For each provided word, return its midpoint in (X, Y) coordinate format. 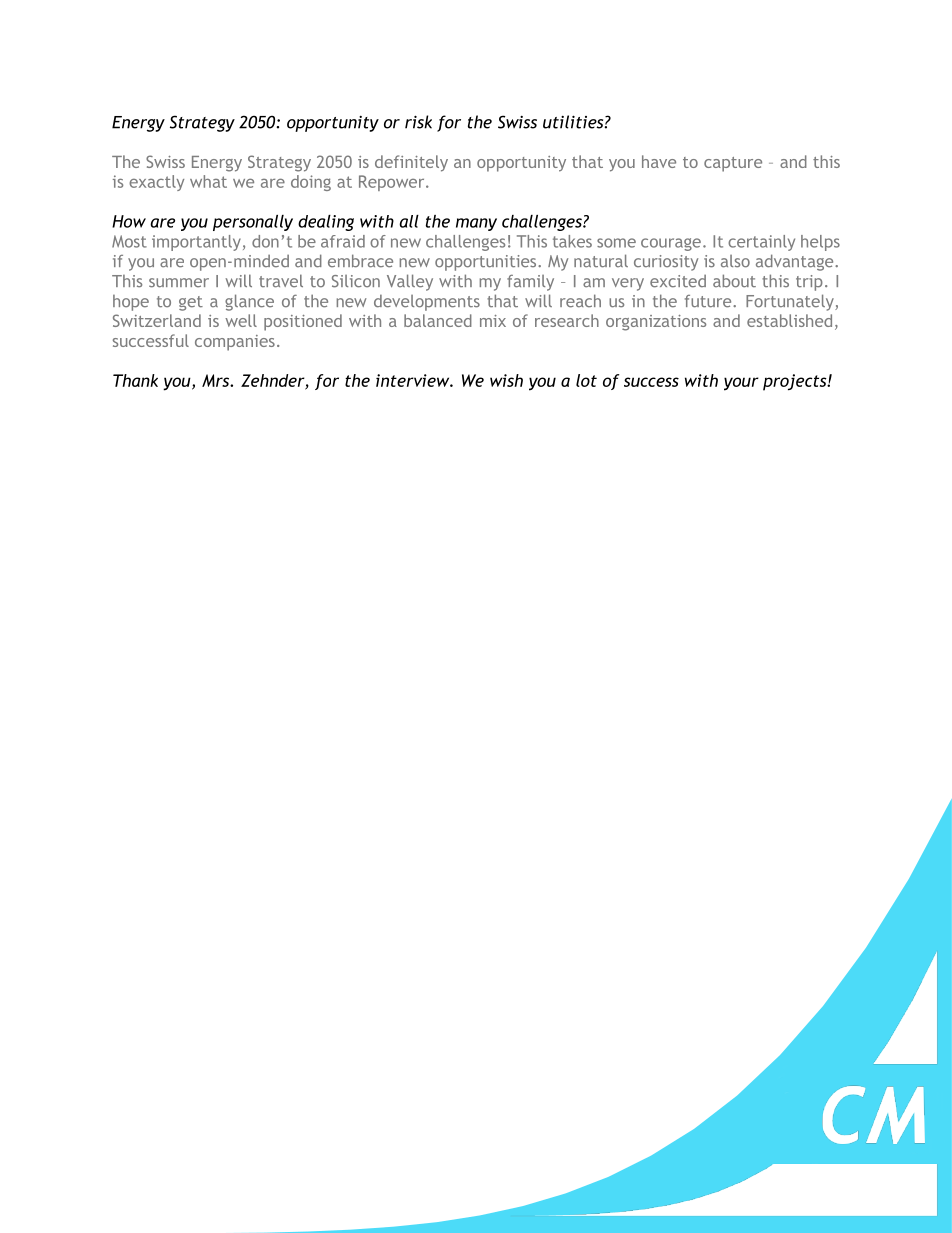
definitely (411, 163)
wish (506, 380)
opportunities (487, 263)
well (241, 320)
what (208, 181)
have (659, 161)
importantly (196, 243)
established (789, 320)
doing (311, 183)
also (735, 261)
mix (493, 321)
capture (733, 164)
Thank (135, 380)
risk (418, 122)
